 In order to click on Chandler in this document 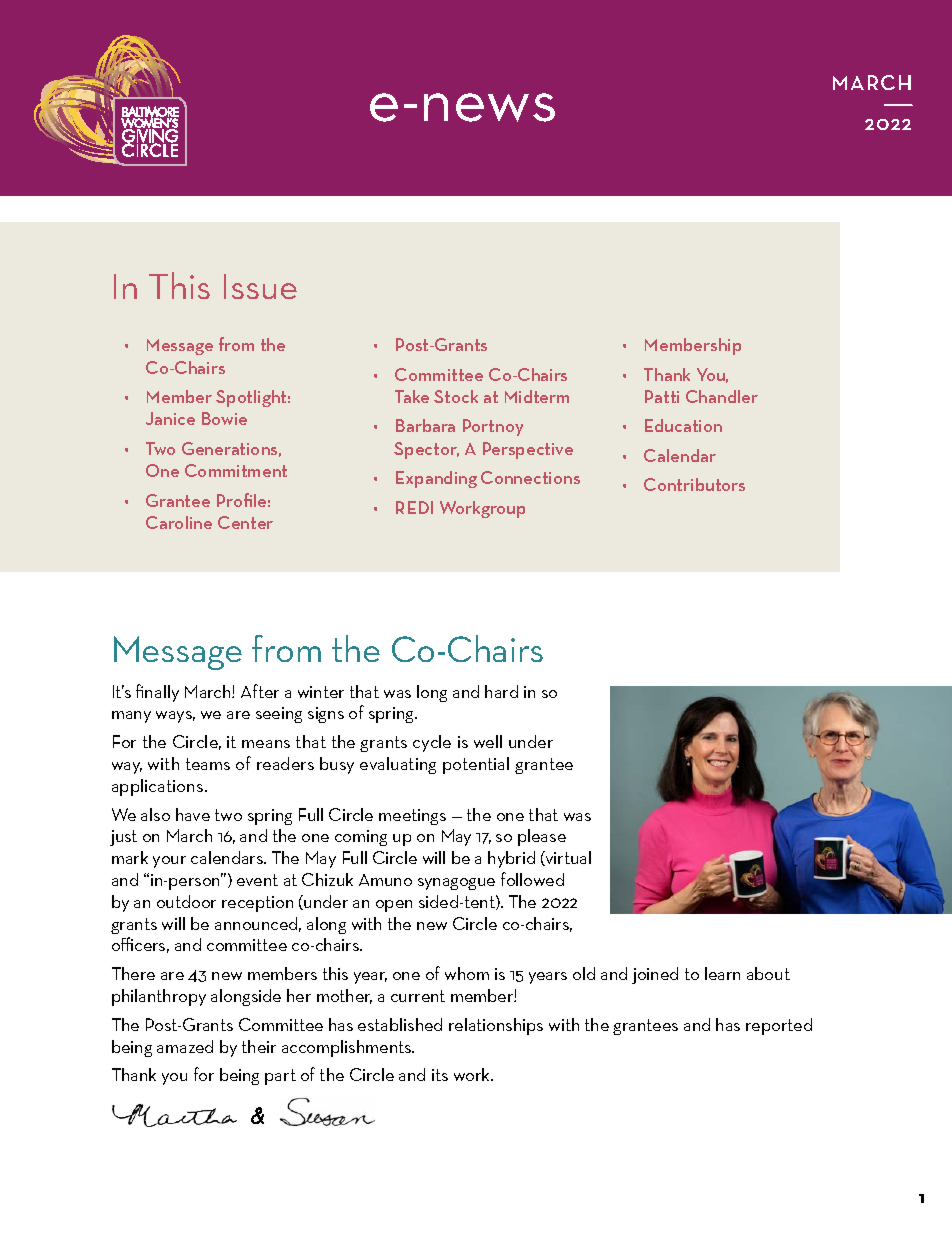, I will do `click(722, 396)`.
